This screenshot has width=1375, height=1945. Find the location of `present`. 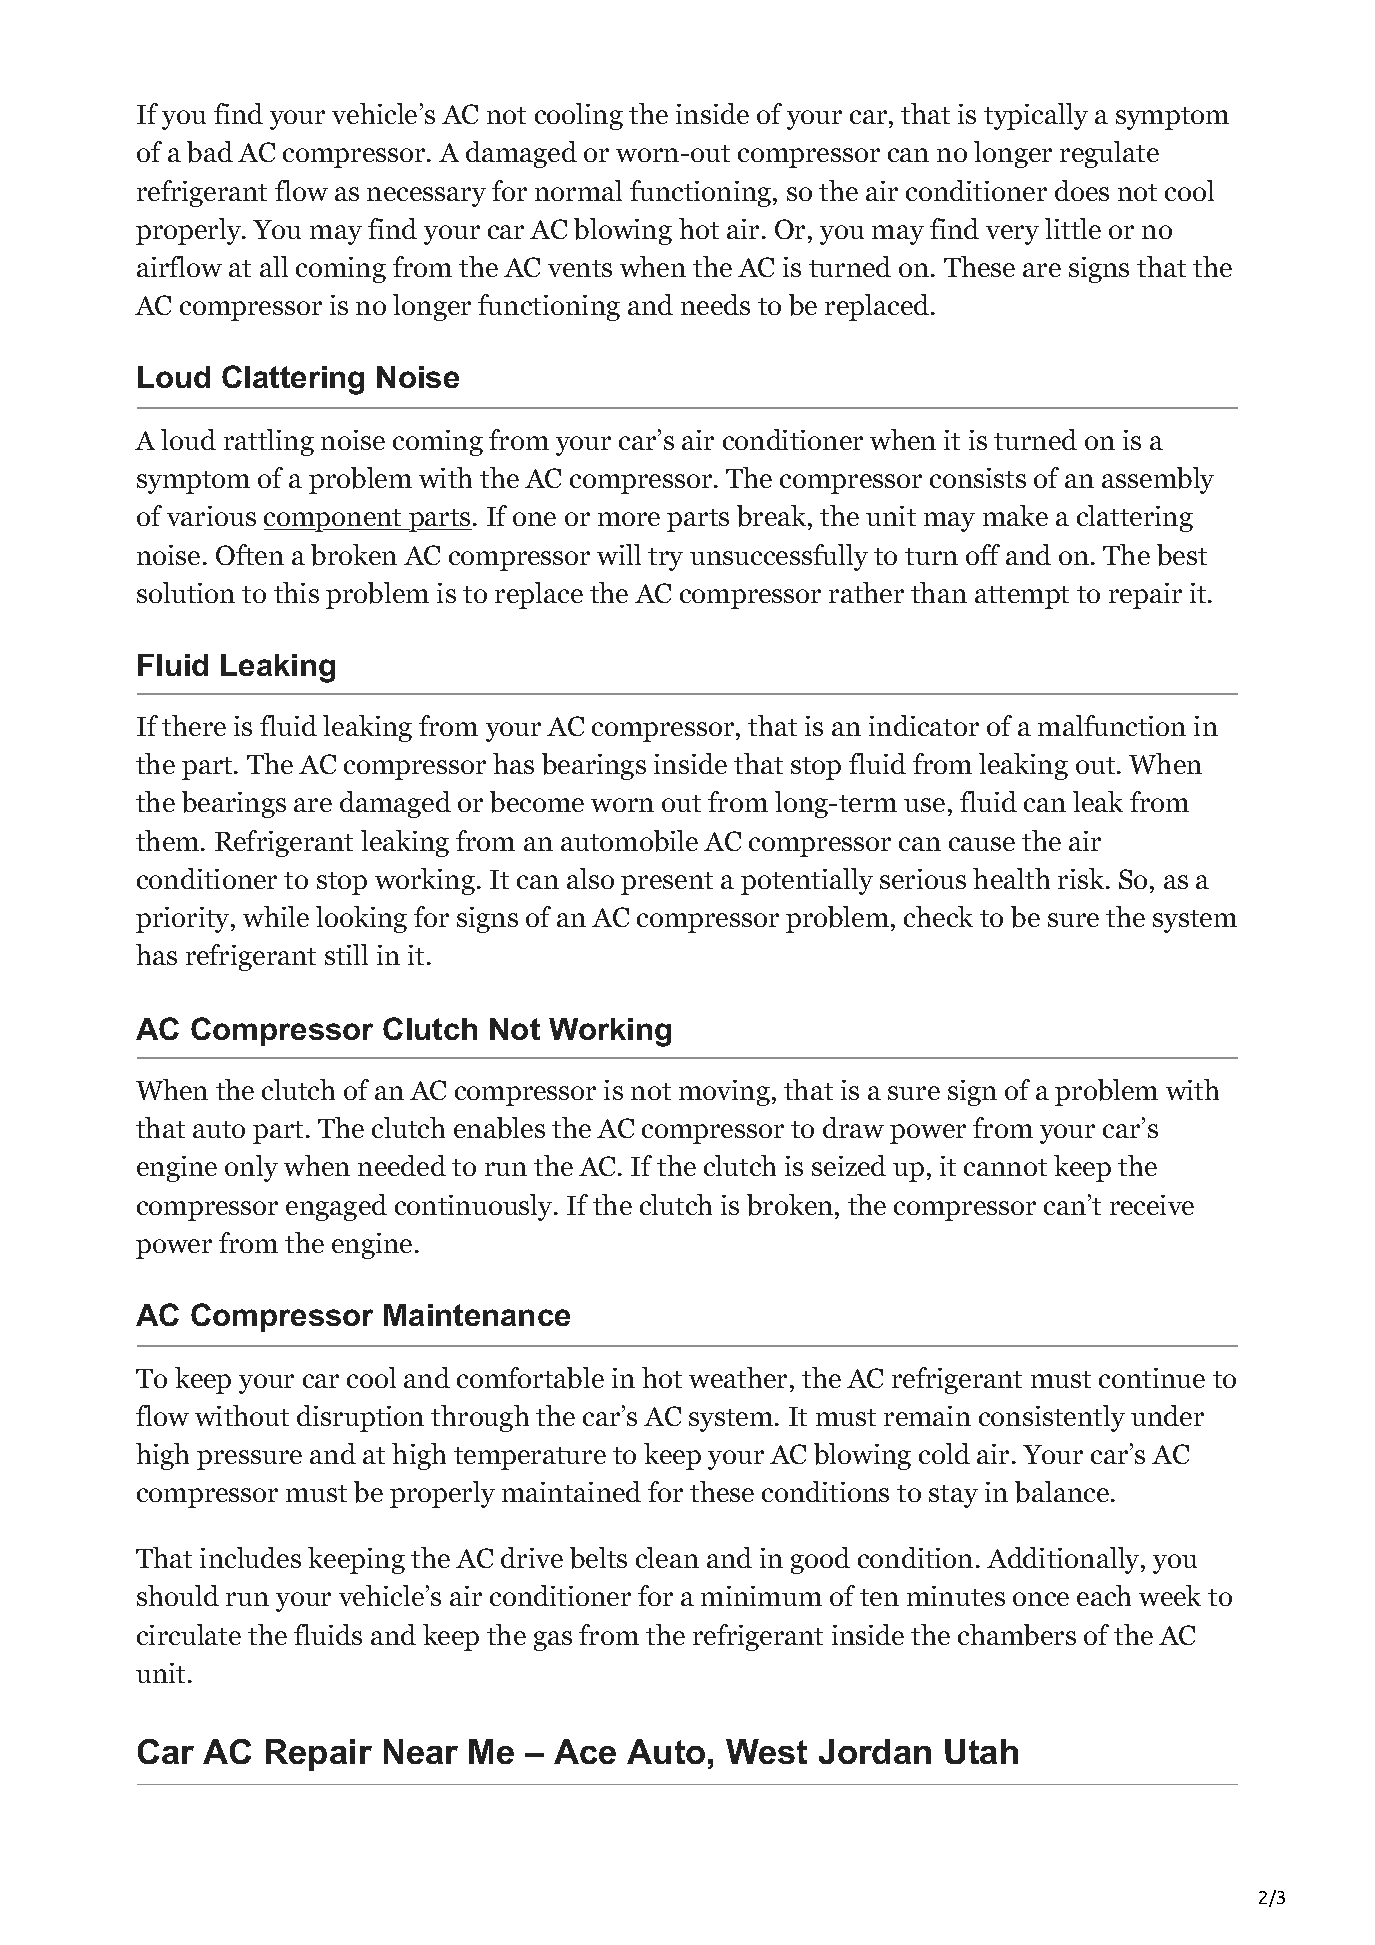

present is located at coordinates (667, 883).
